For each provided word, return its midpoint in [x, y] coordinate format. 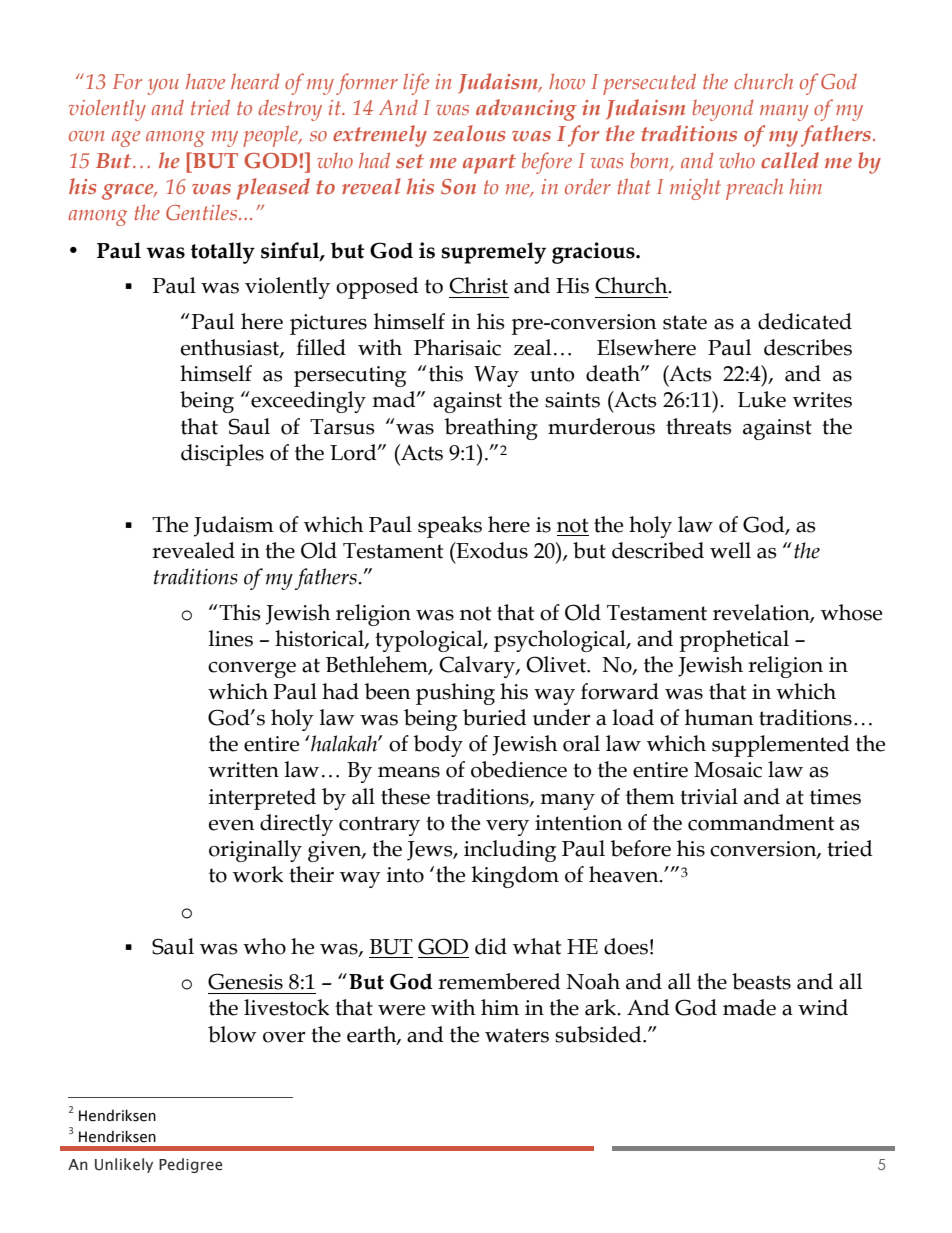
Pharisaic [457, 347]
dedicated [805, 321]
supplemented [781, 746]
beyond [722, 110]
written [243, 770]
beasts [761, 981]
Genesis [245, 981]
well [730, 550]
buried [495, 717]
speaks [450, 527]
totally [223, 253]
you [163, 87]
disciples [222, 455]
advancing [526, 110]
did [491, 946]
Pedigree [190, 1165]
